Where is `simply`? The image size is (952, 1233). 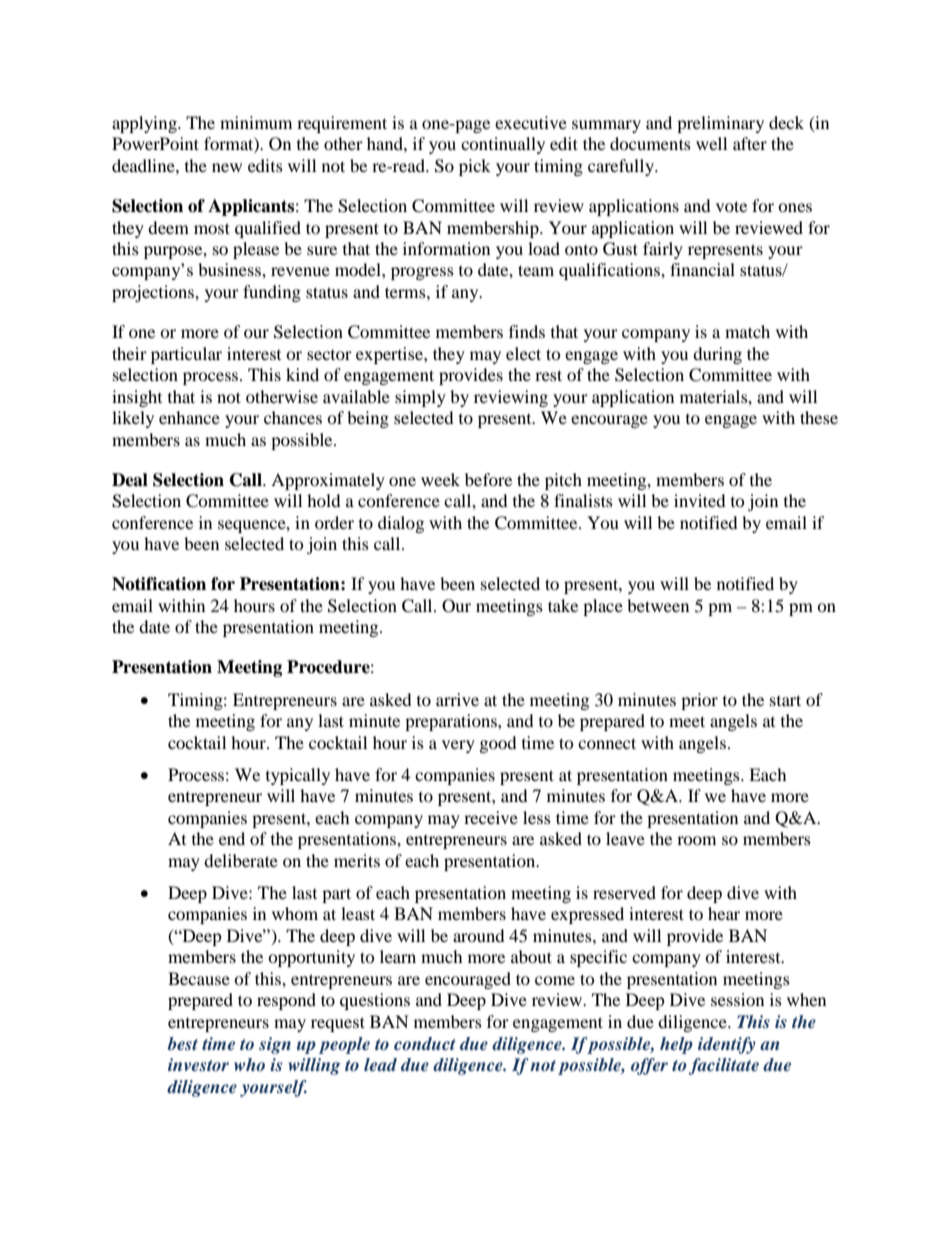 simply is located at coordinates (420, 398).
